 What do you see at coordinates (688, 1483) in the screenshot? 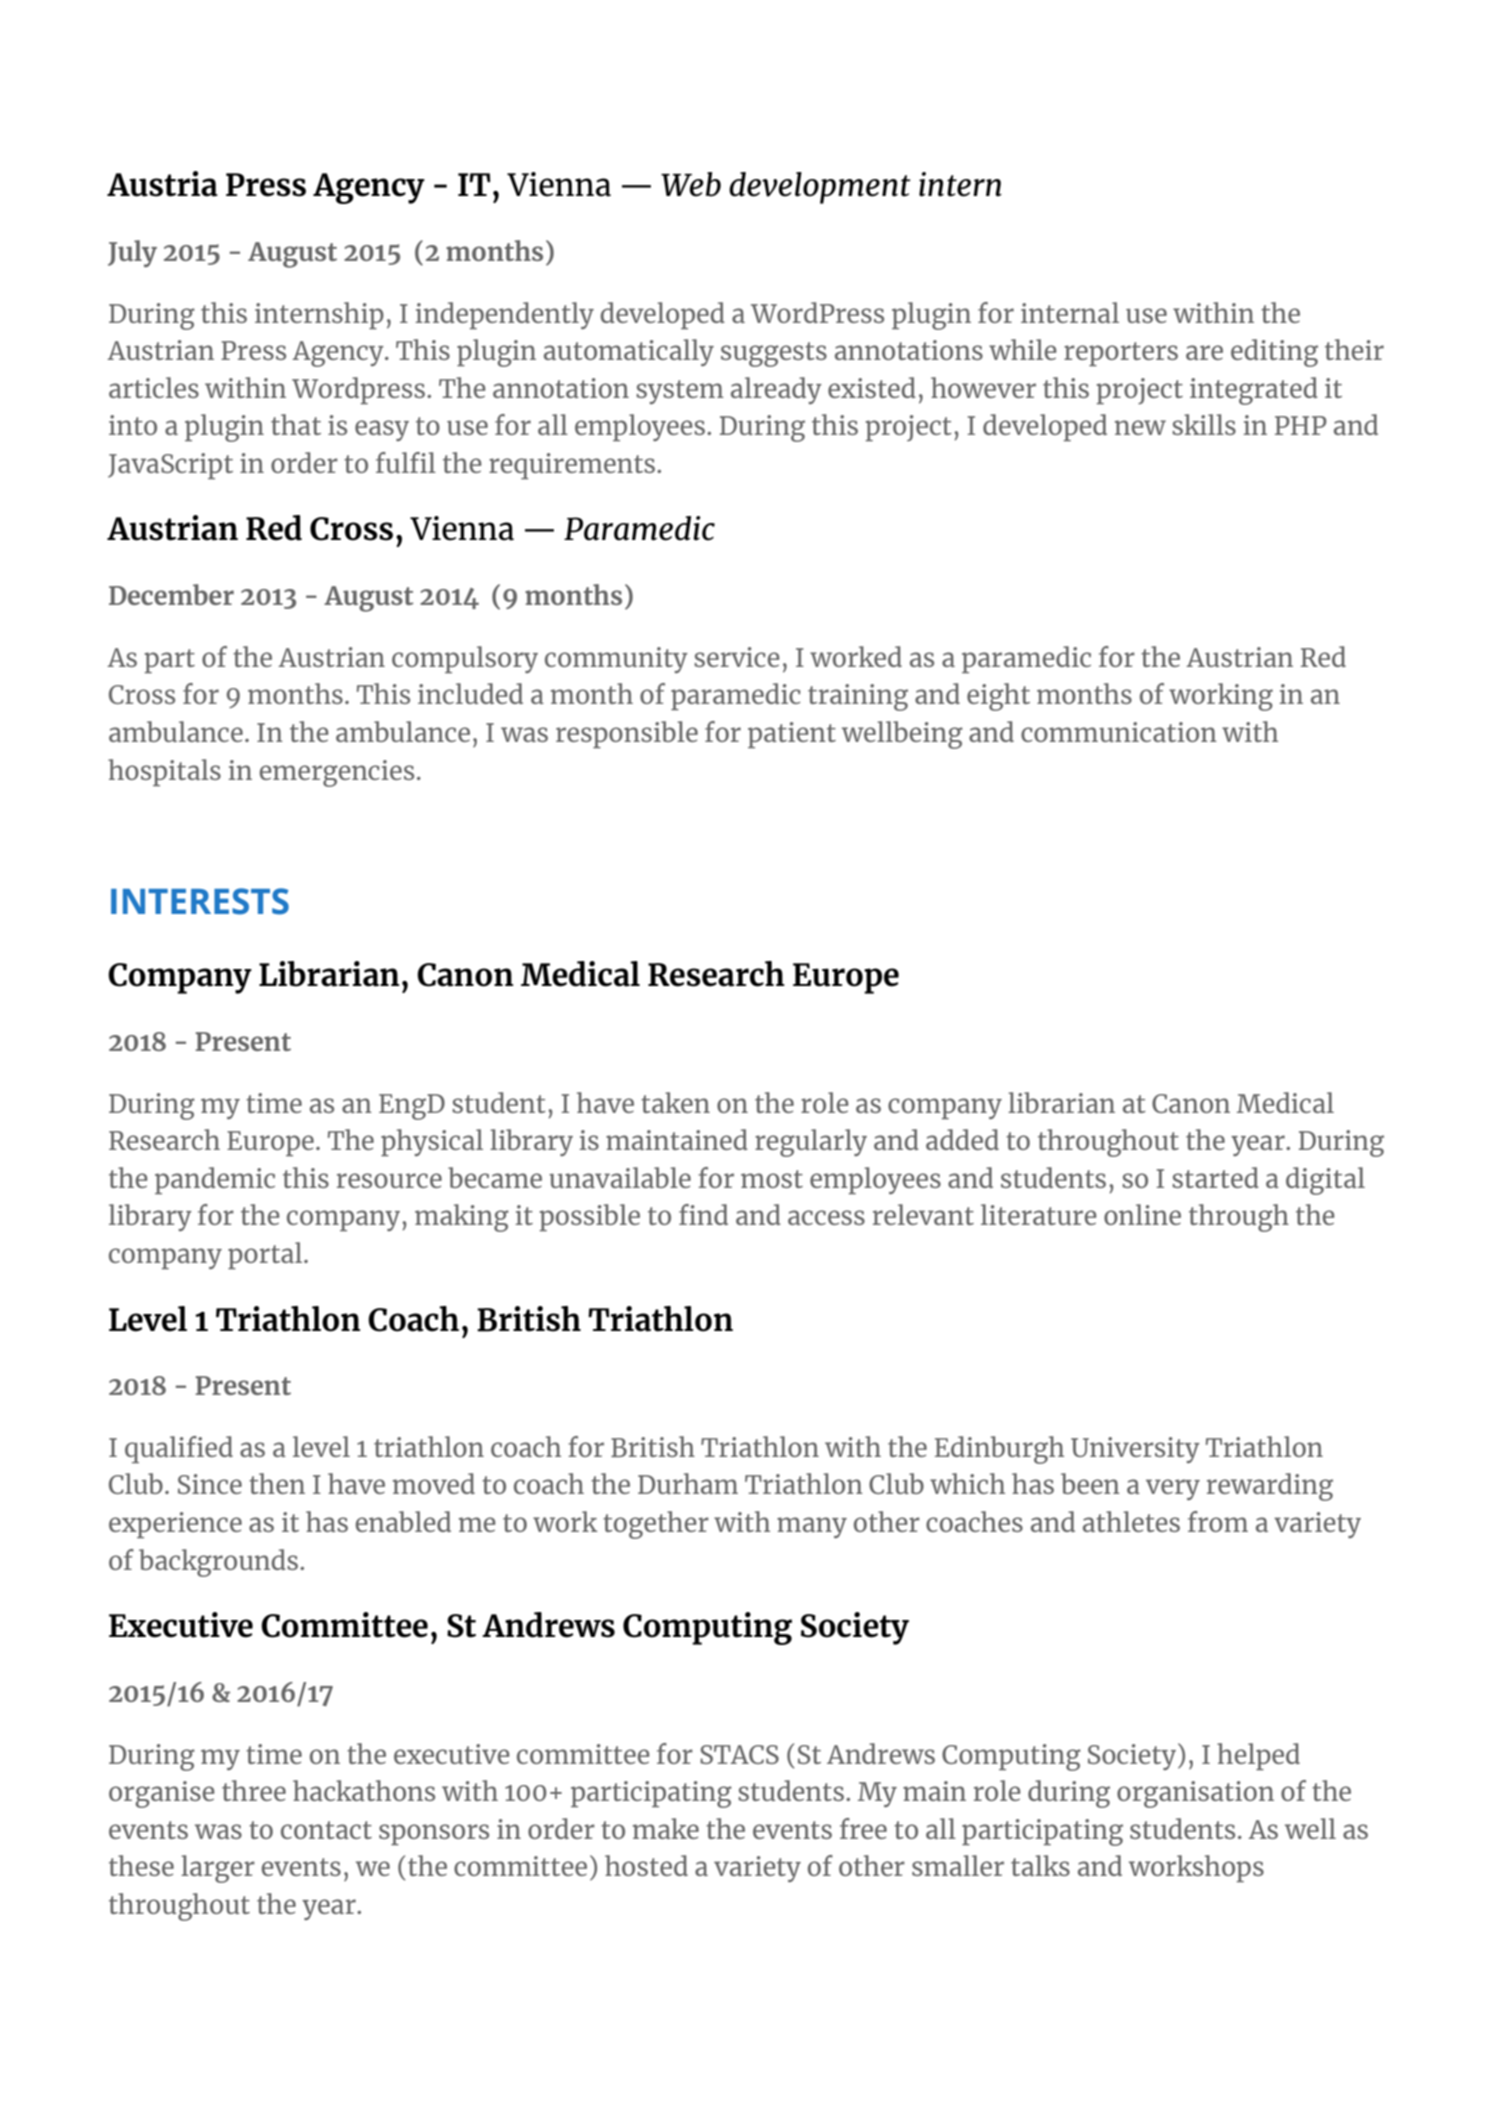
I see `Durham` at bounding box center [688, 1483].
